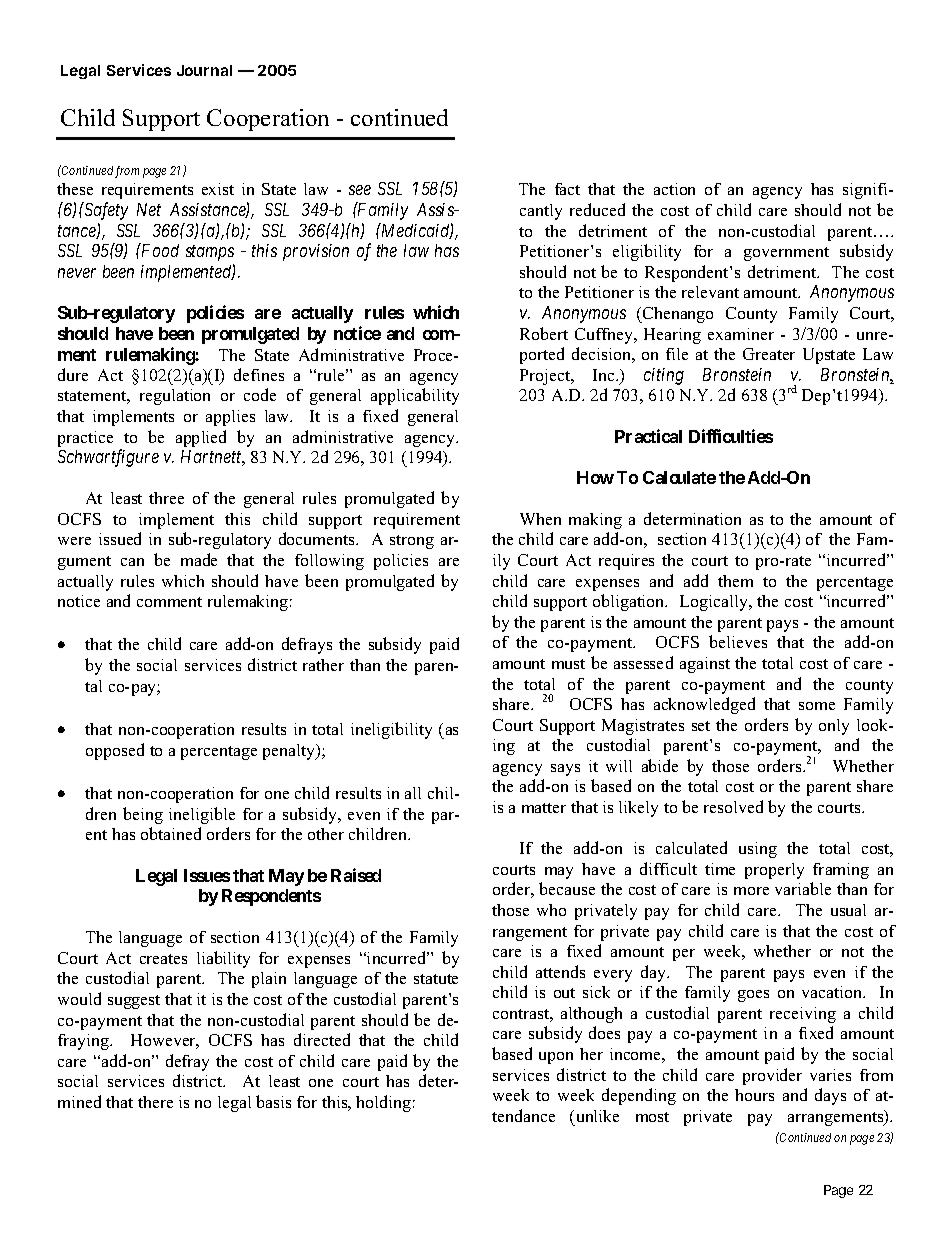 The height and width of the screenshot is (1233, 952). I want to click on opposed, so click(115, 751).
